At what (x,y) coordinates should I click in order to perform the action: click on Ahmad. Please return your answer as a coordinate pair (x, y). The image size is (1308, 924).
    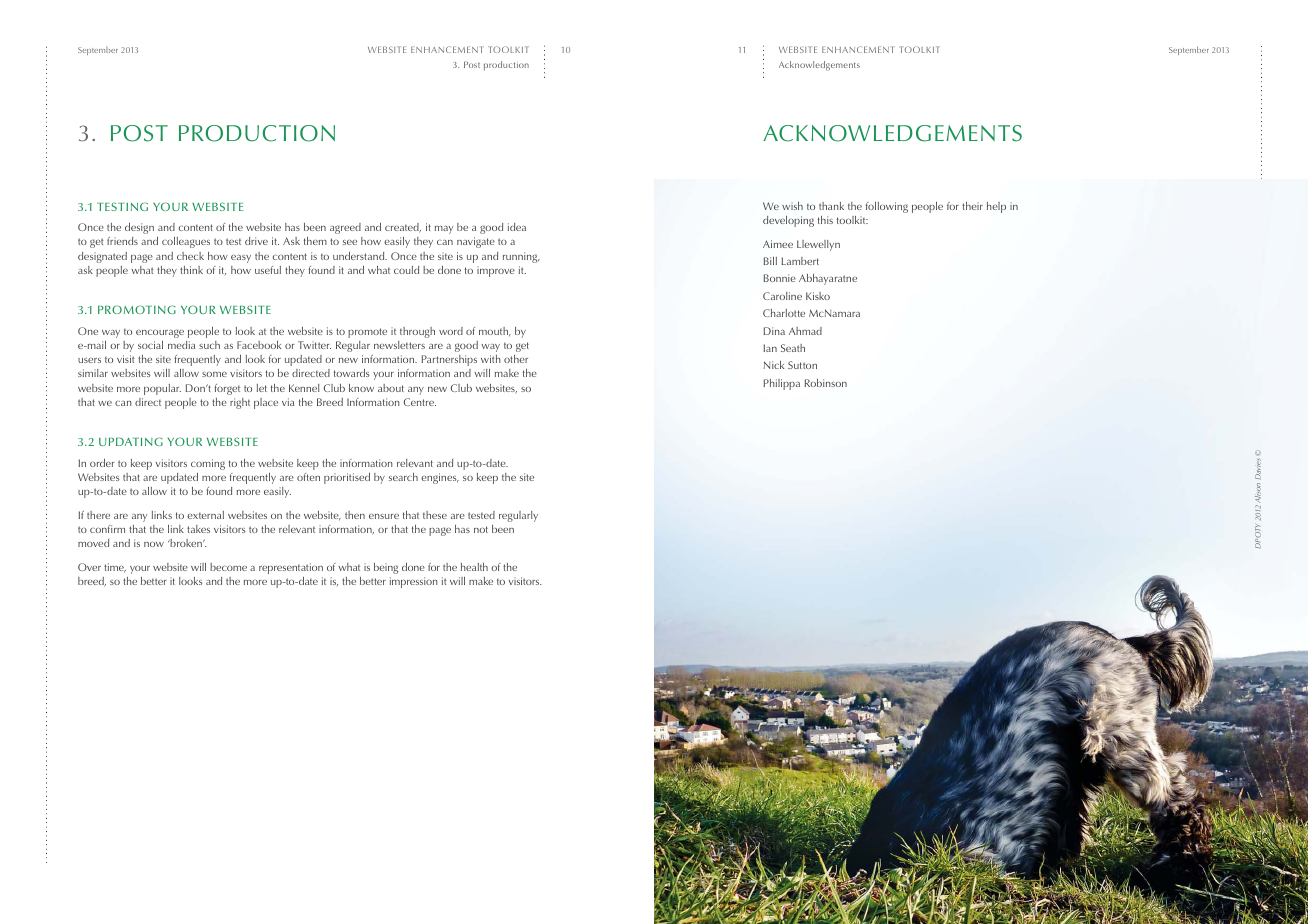
    Looking at the image, I should click on (805, 331).
